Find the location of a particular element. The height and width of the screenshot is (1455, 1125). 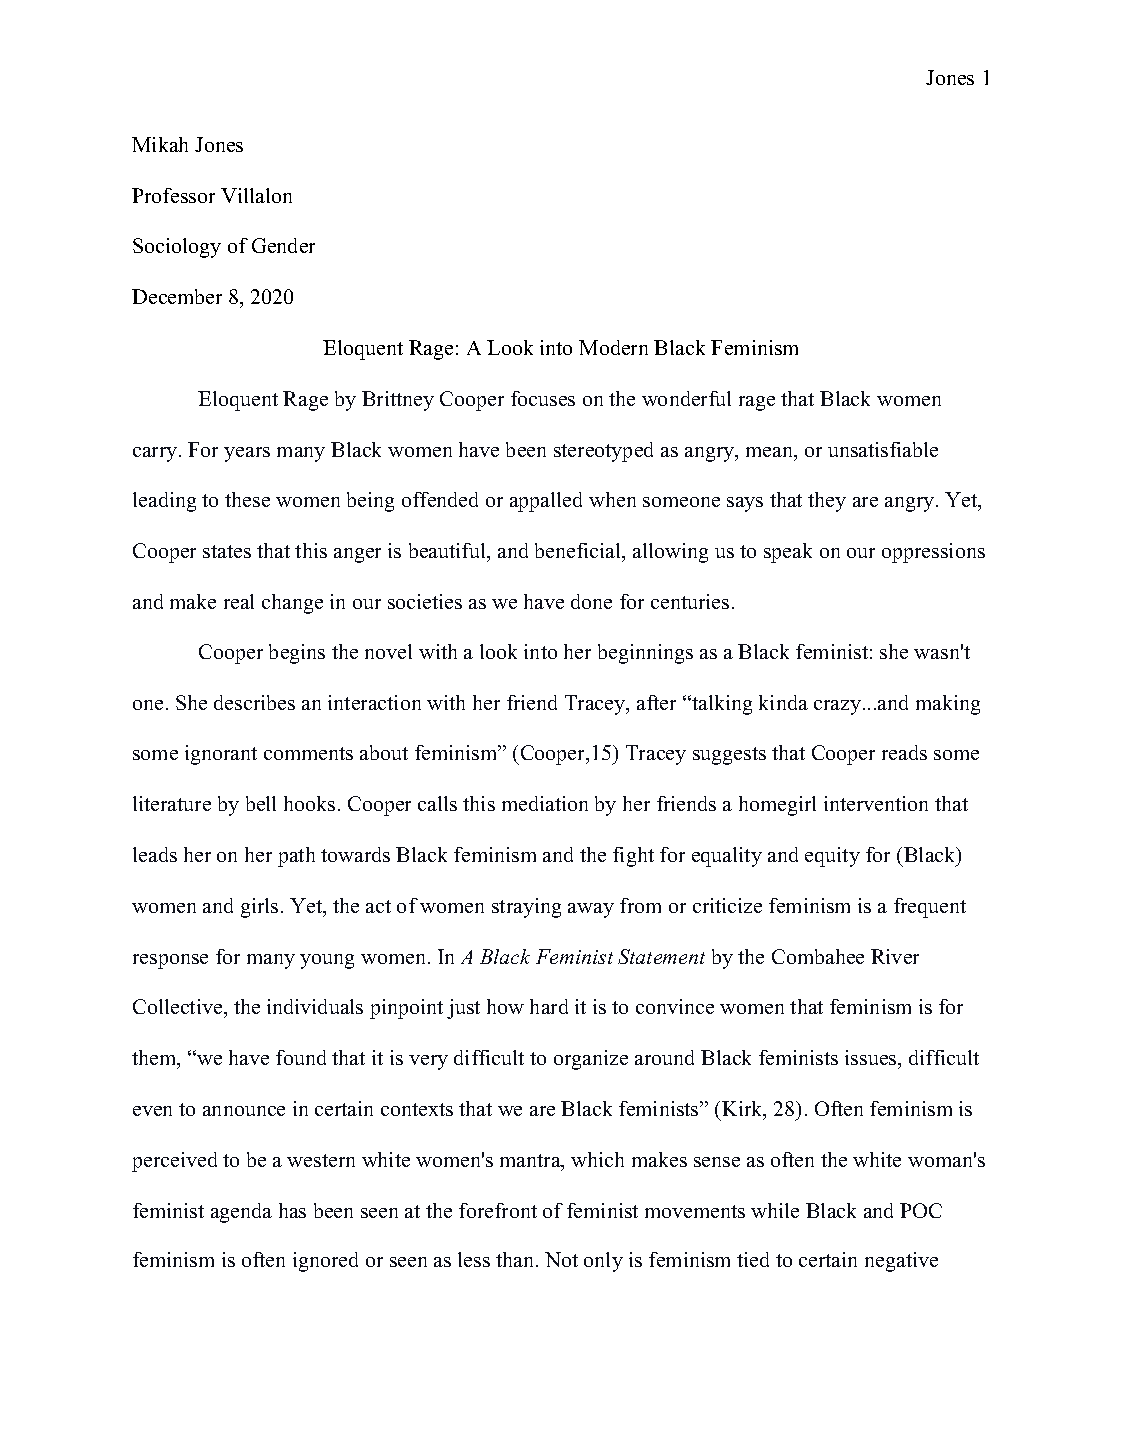

Gender is located at coordinates (283, 245).
